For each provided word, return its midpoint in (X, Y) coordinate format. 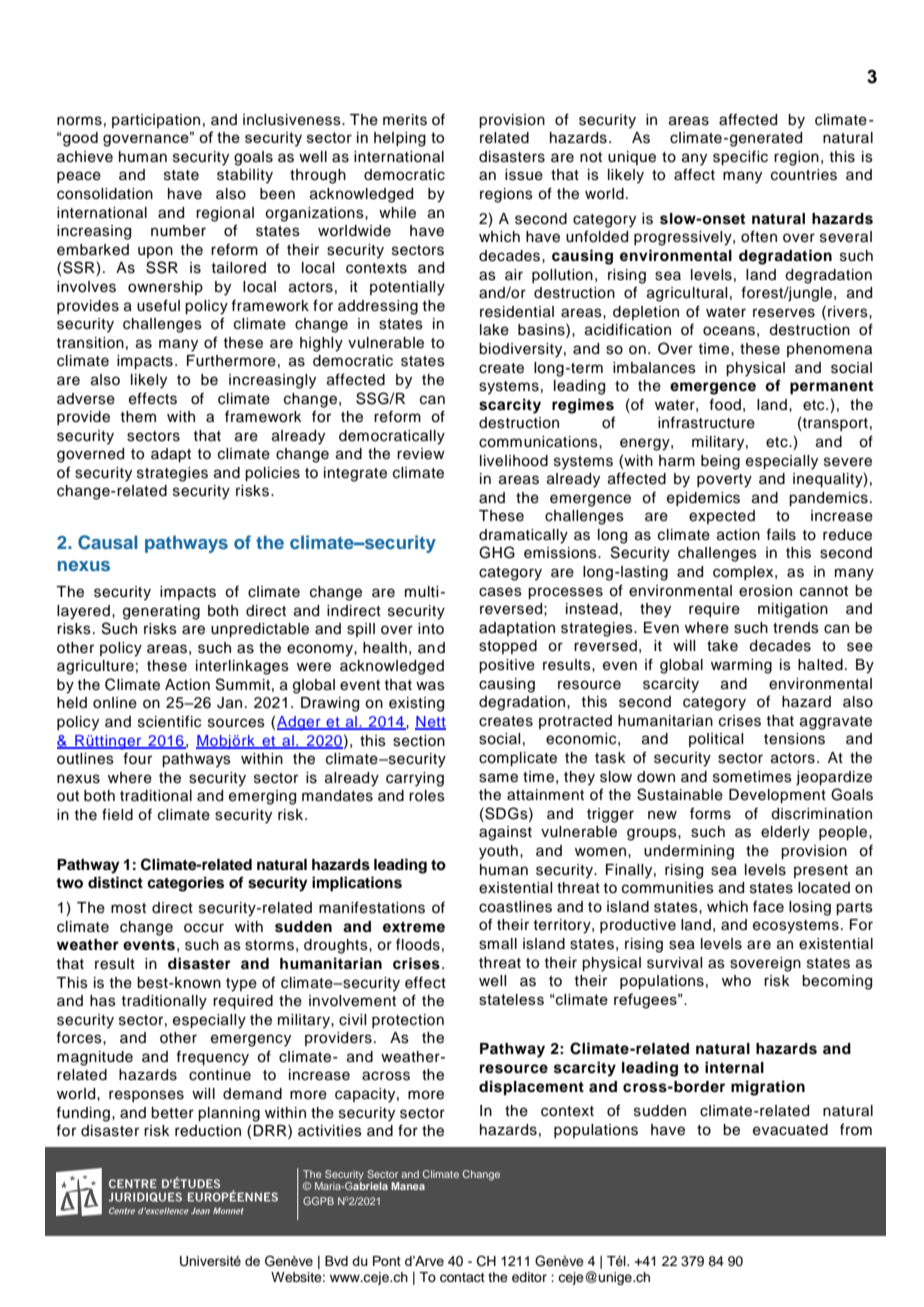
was (430, 686)
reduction (208, 1131)
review (421, 454)
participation (156, 121)
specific (740, 158)
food (725, 405)
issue (524, 175)
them (138, 417)
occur (204, 928)
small (498, 944)
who (736, 980)
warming (741, 666)
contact (462, 1278)
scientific (169, 721)
